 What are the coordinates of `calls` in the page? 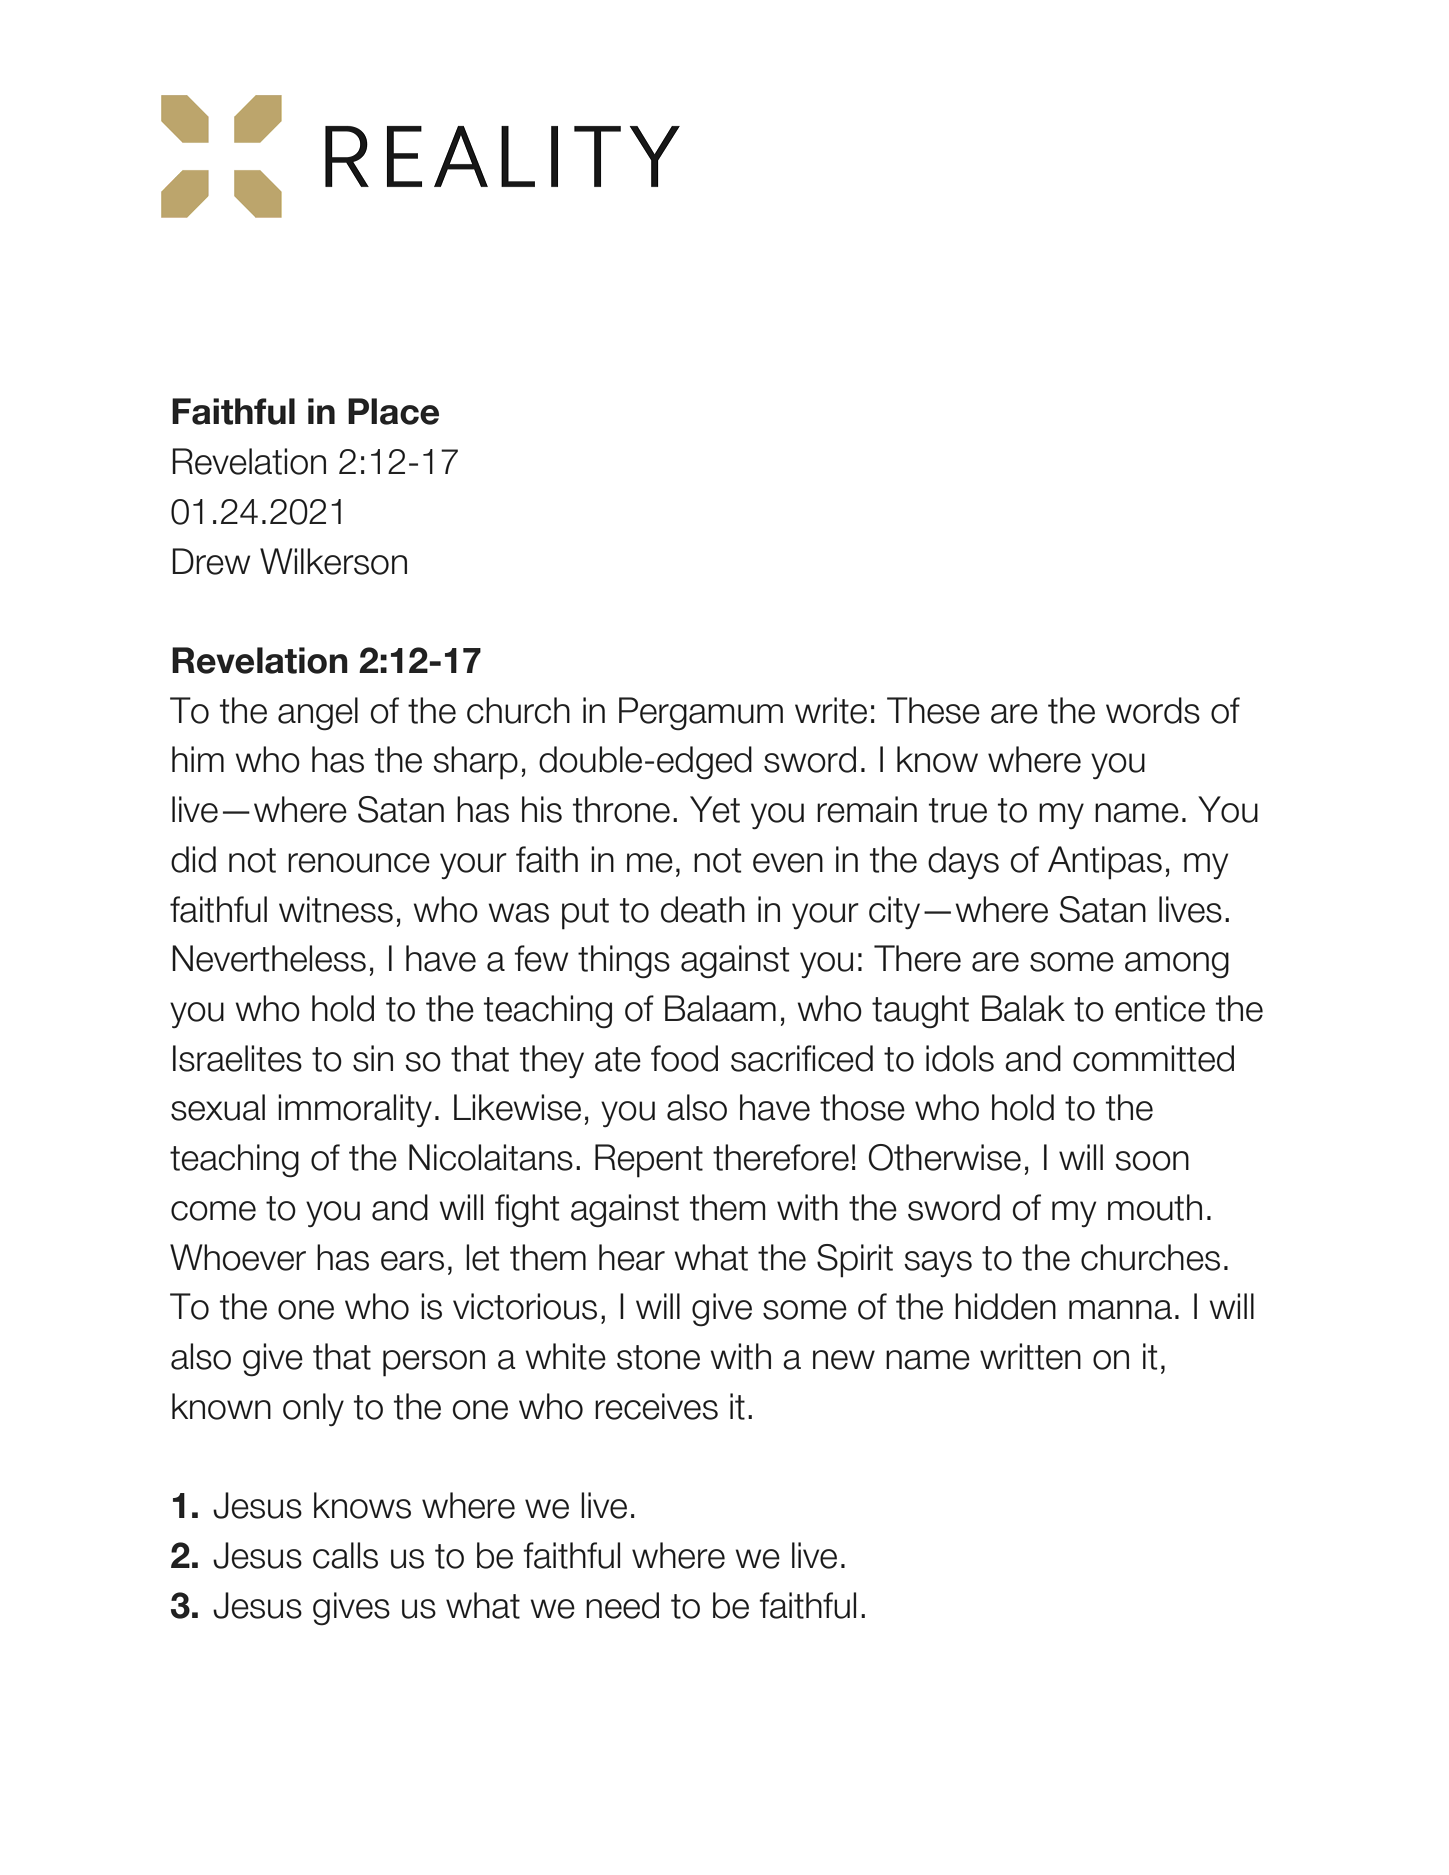 It's located at (345, 1555).
